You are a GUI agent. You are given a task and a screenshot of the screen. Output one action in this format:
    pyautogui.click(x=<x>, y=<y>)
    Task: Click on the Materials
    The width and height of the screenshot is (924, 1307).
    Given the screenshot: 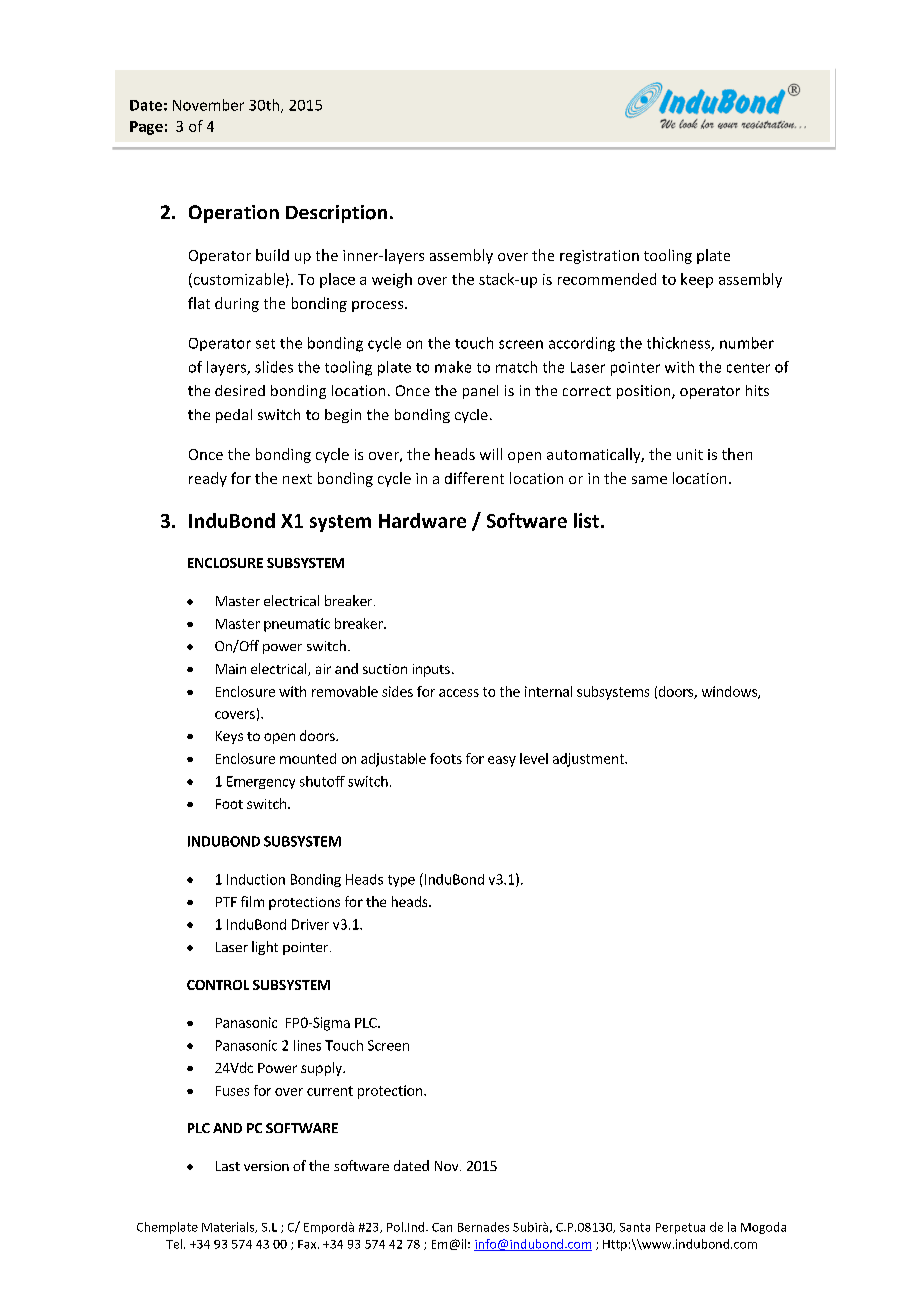 What is the action you would take?
    pyautogui.click(x=229, y=1227)
